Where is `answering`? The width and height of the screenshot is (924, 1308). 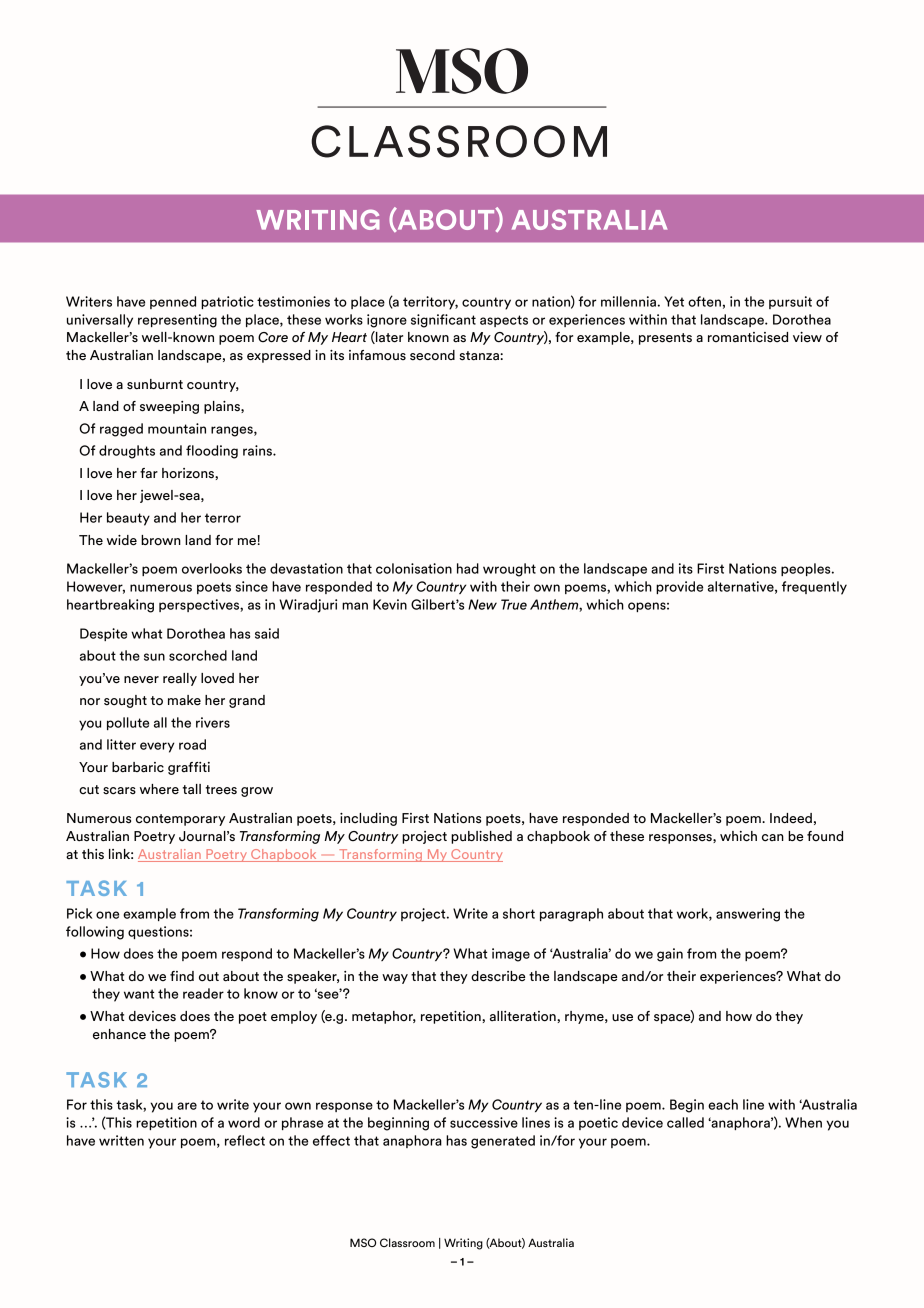 answering is located at coordinates (748, 915).
